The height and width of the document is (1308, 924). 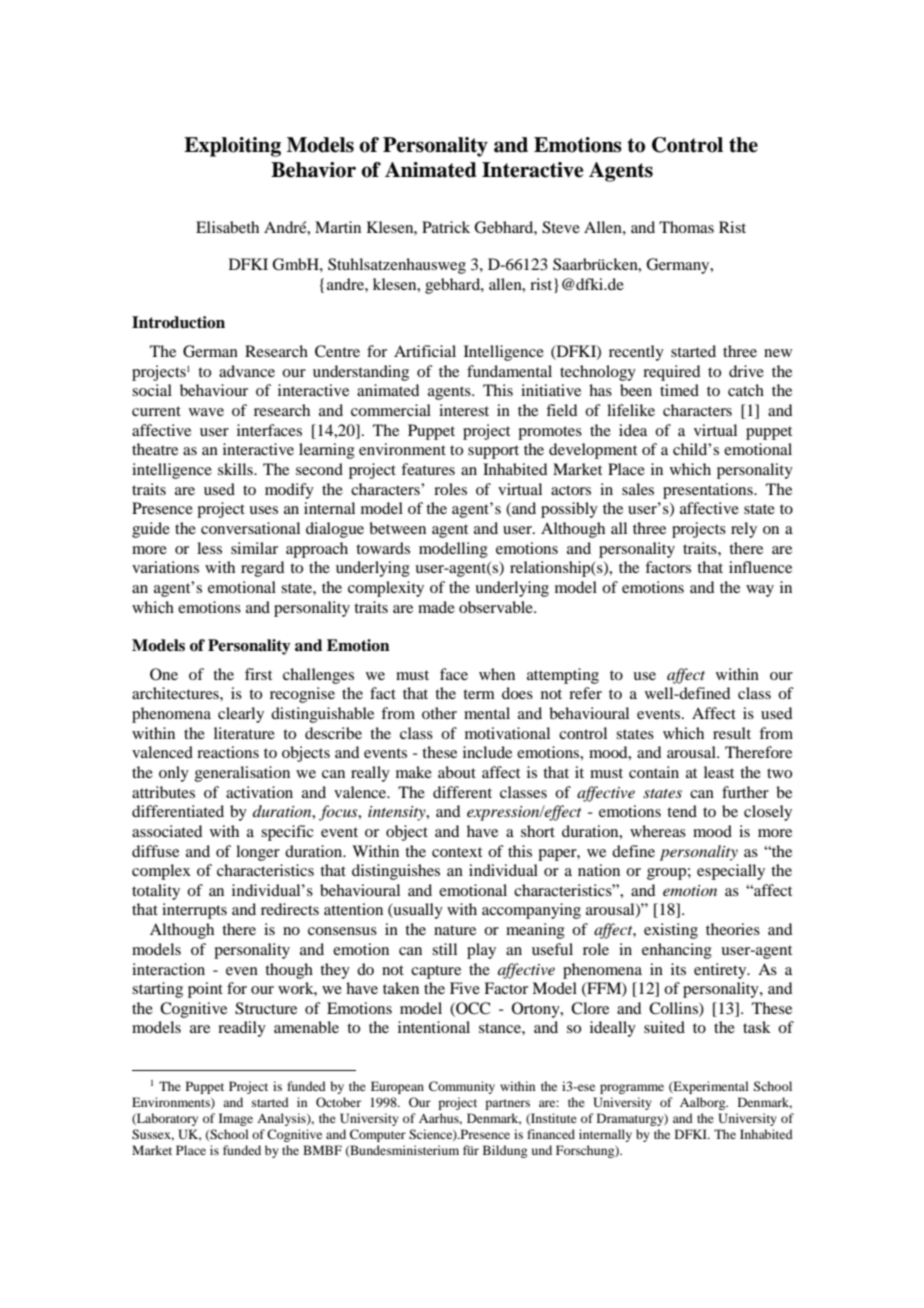 I want to click on wave, so click(x=206, y=412).
